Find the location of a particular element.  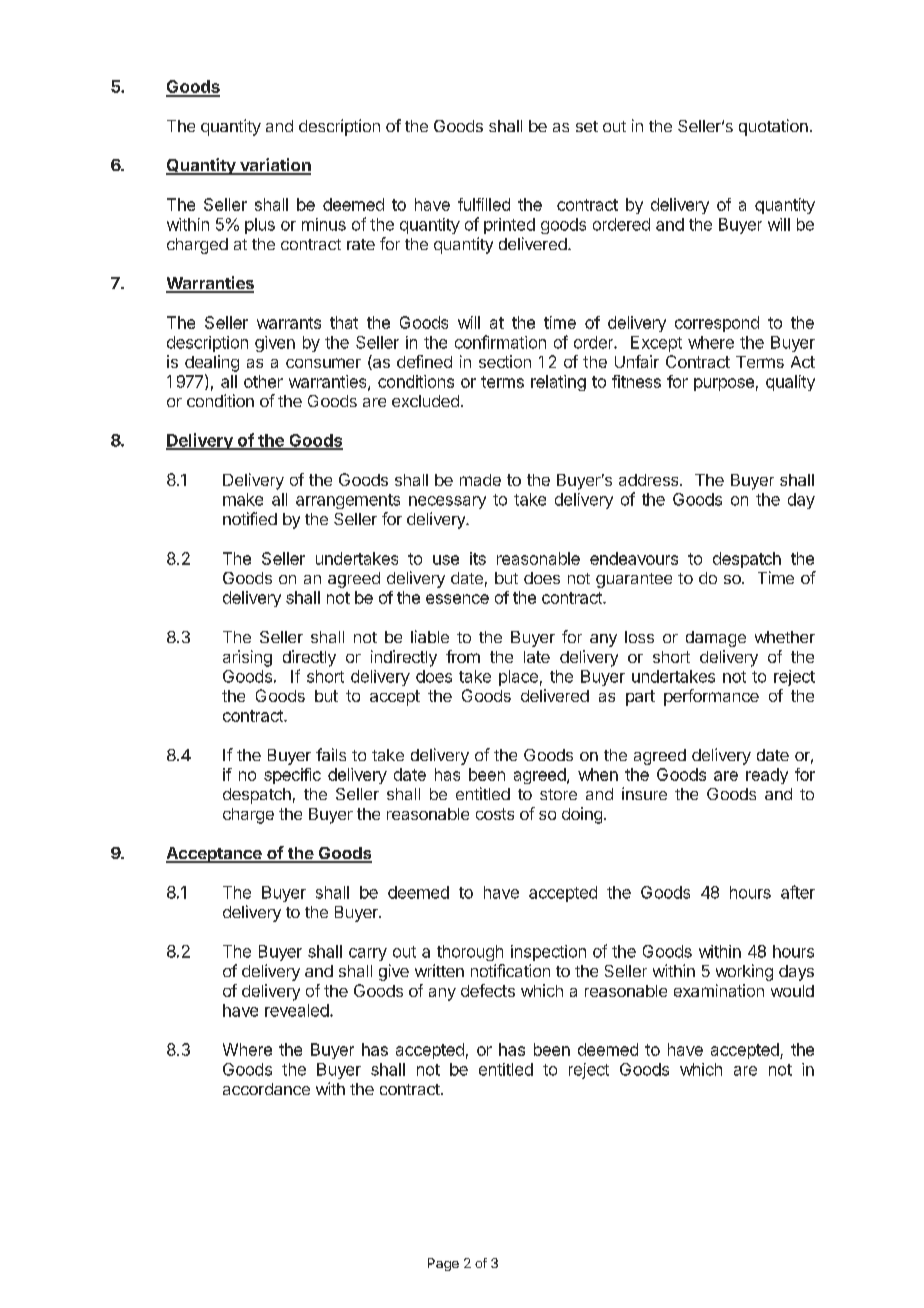

performance is located at coordinates (711, 697).
